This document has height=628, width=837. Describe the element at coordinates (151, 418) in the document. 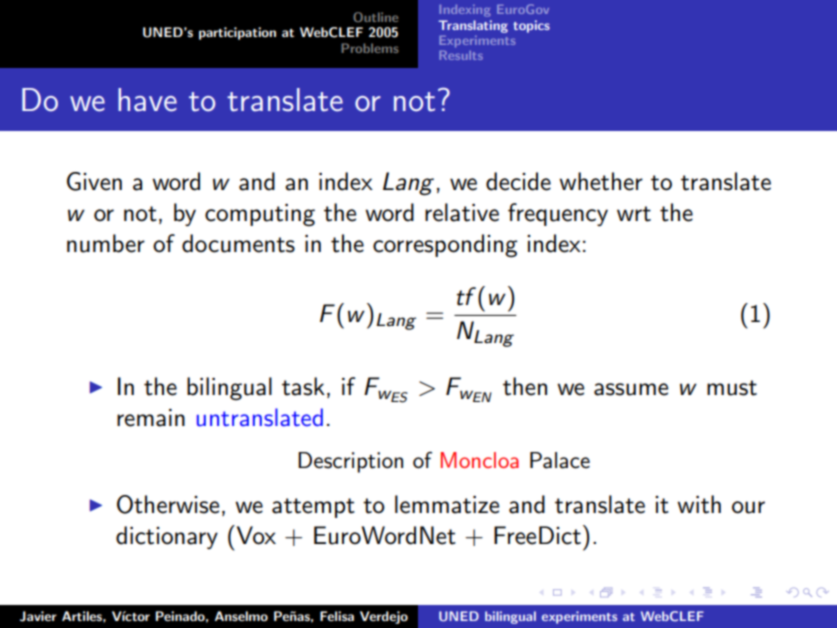

I see `remain` at that location.
